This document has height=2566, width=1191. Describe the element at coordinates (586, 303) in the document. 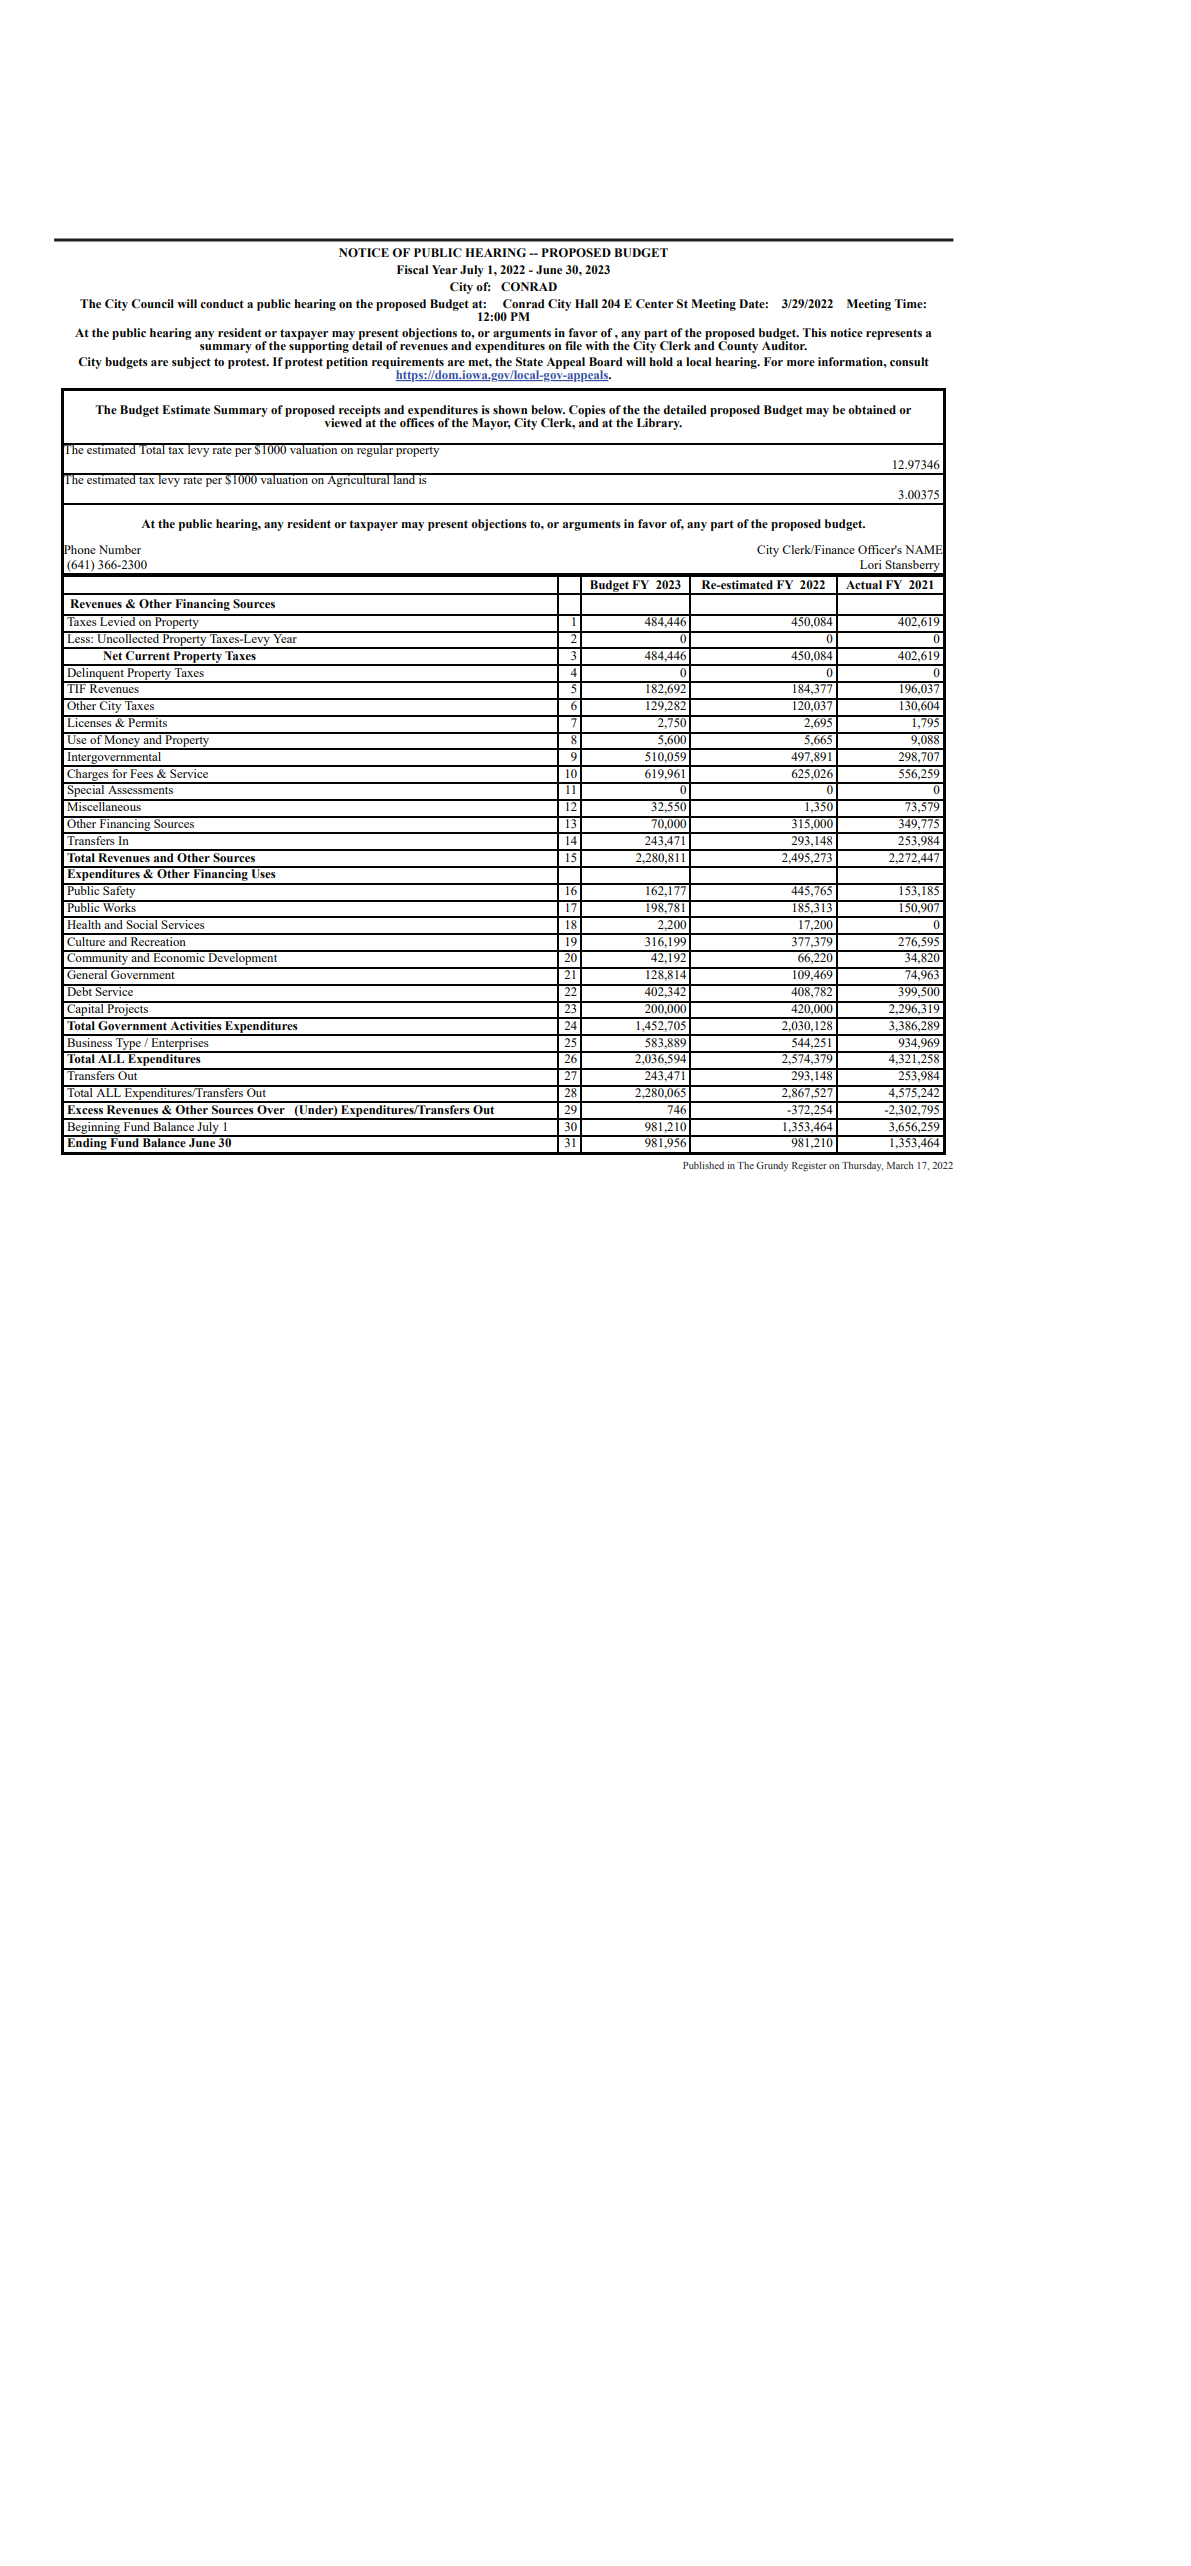

I see `Hall` at that location.
